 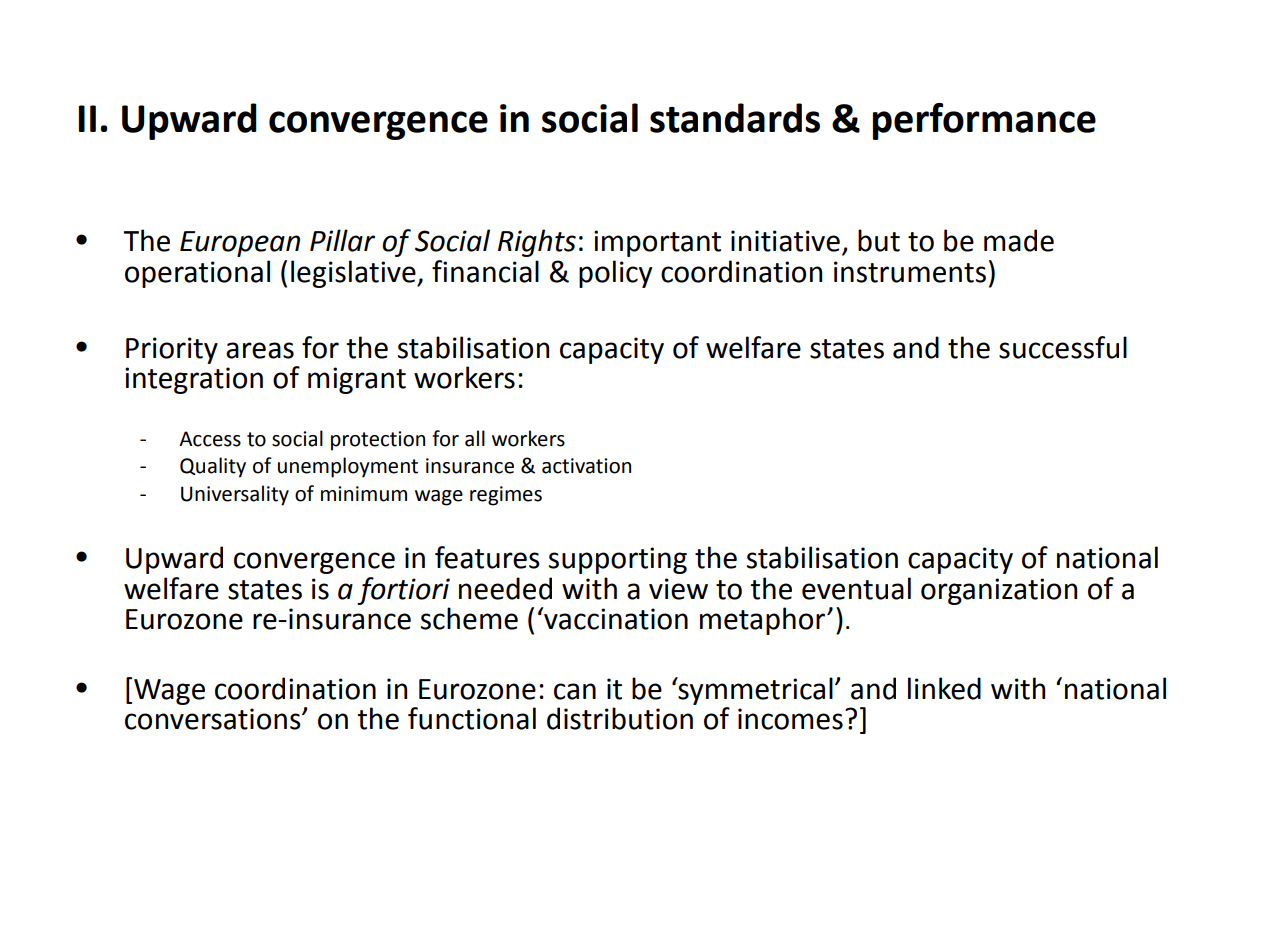 I want to click on Pillar, so click(x=342, y=240).
